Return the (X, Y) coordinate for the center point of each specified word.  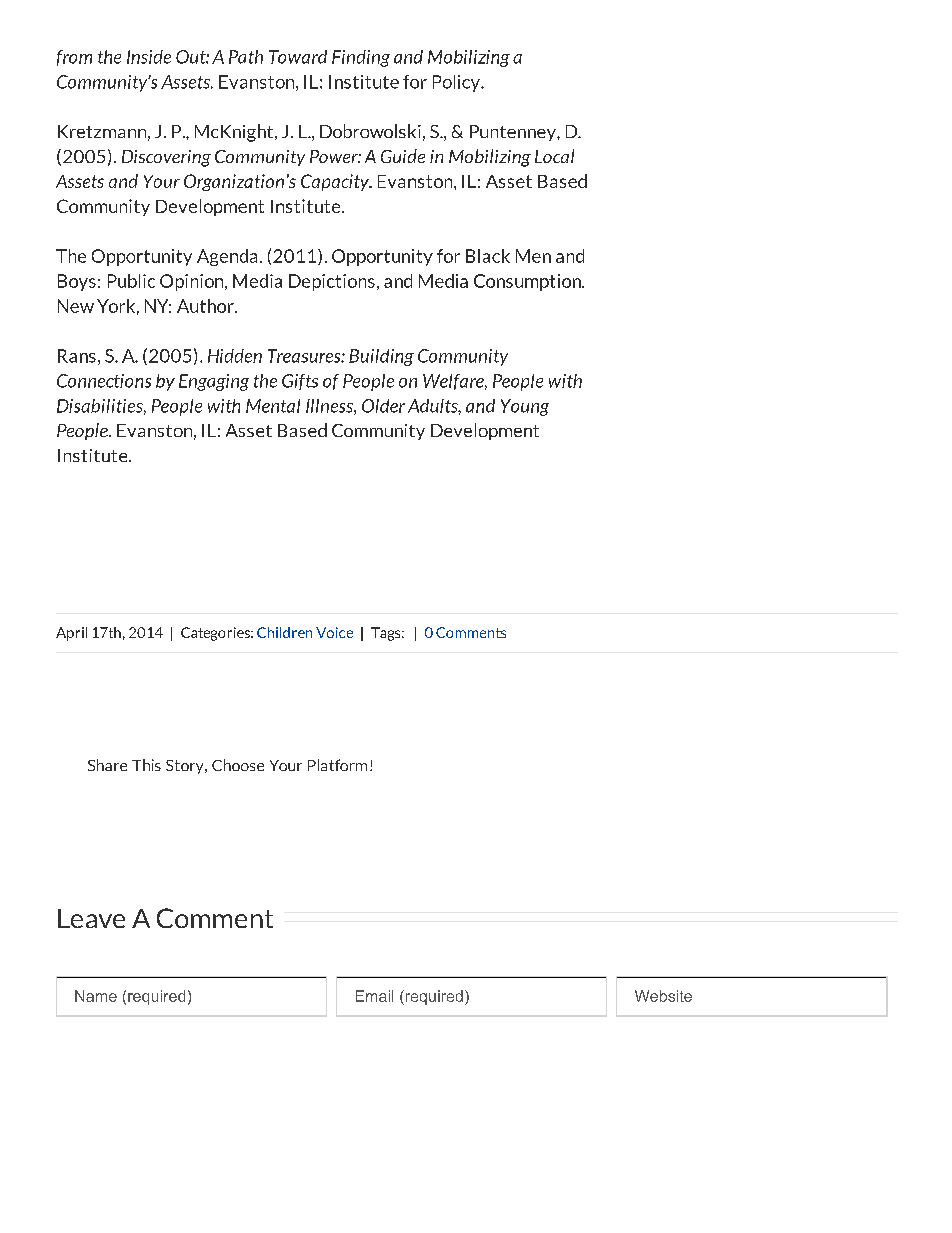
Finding (361, 58)
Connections (104, 381)
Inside (149, 57)
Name (96, 996)
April (71, 634)
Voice (334, 632)
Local (554, 156)
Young (525, 407)
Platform (337, 765)
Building (381, 357)
